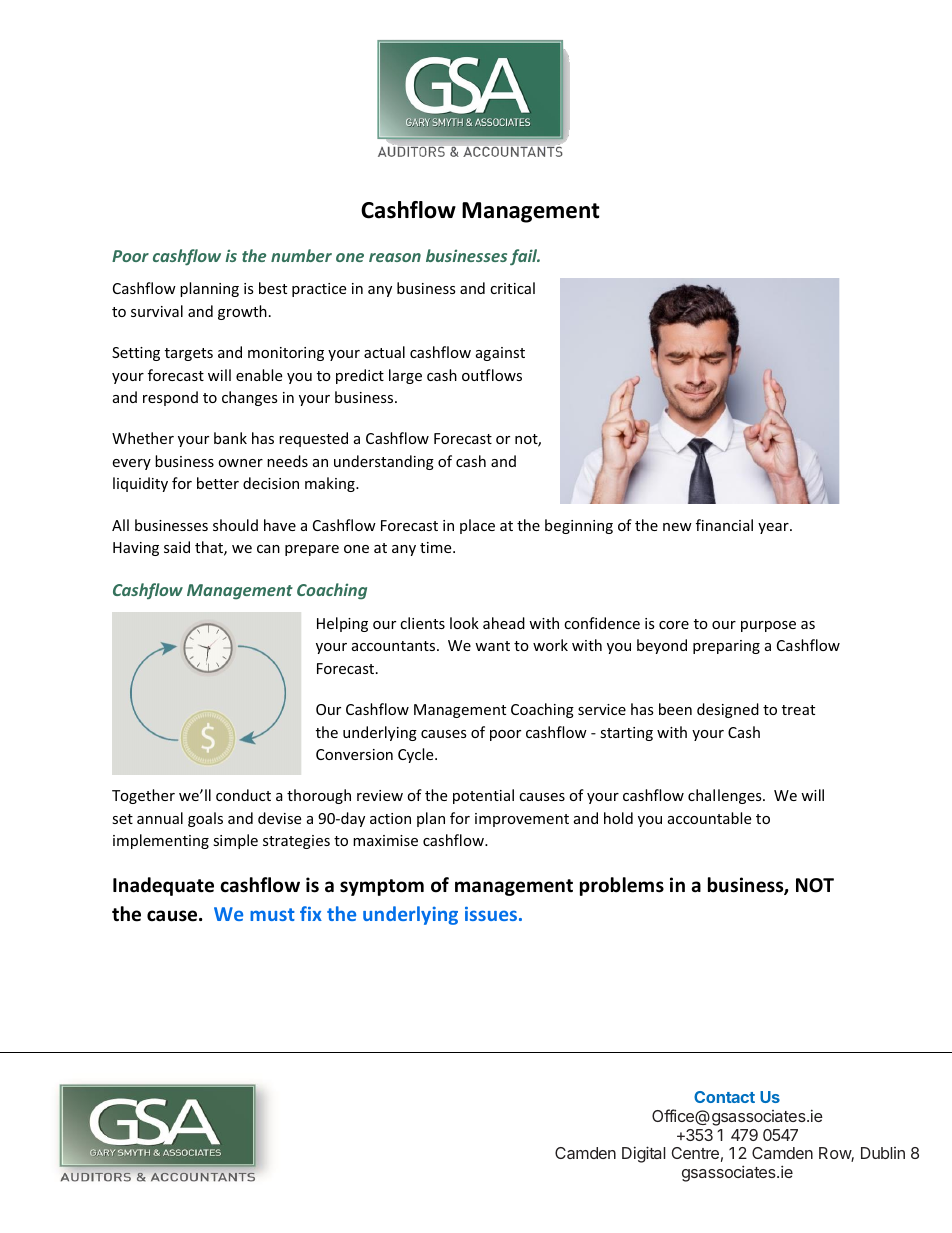 The width and height of the document is (952, 1233). Describe the element at coordinates (272, 914) in the document. I see `must` at that location.
